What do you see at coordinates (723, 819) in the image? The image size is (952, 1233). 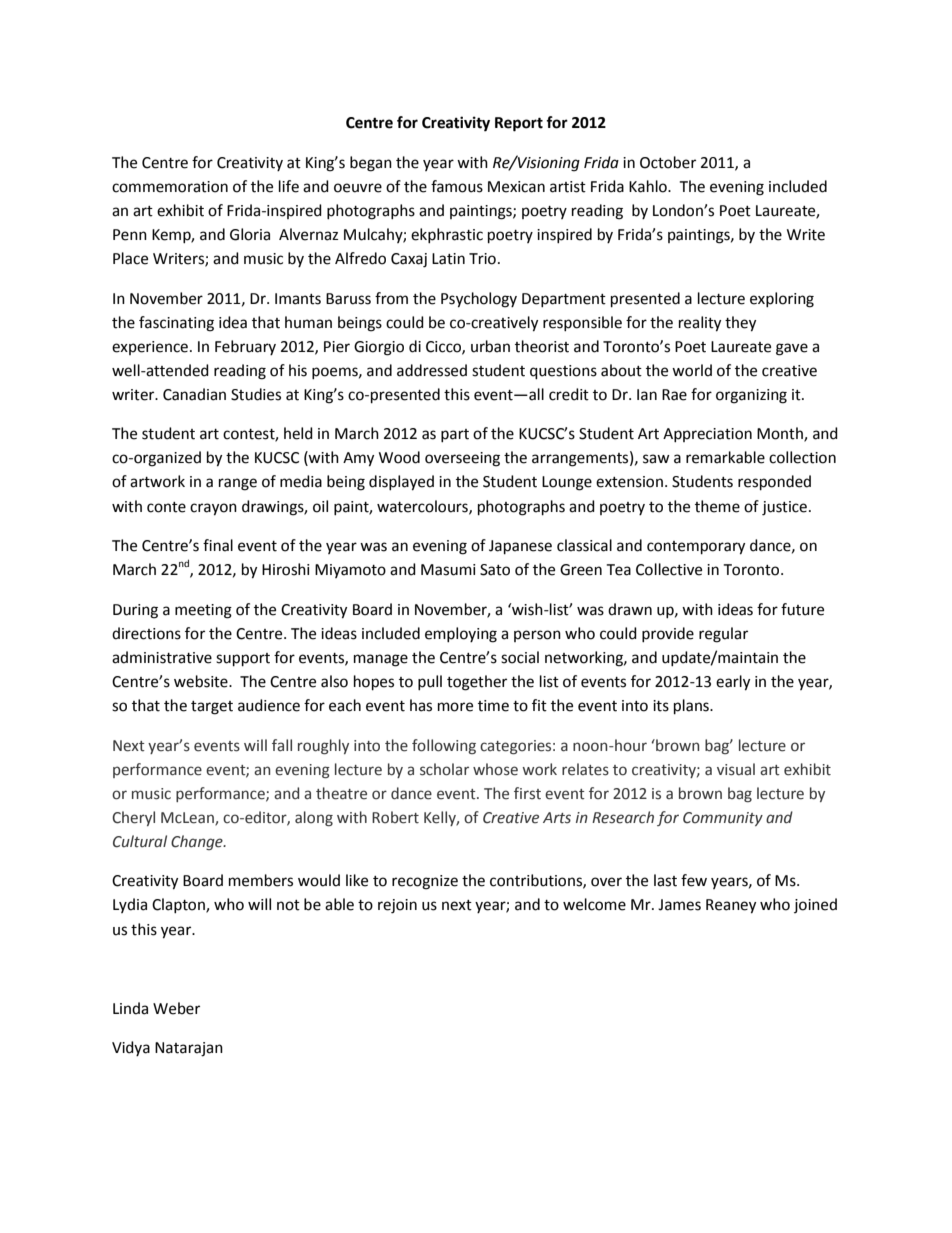 I see `Community` at bounding box center [723, 819].
